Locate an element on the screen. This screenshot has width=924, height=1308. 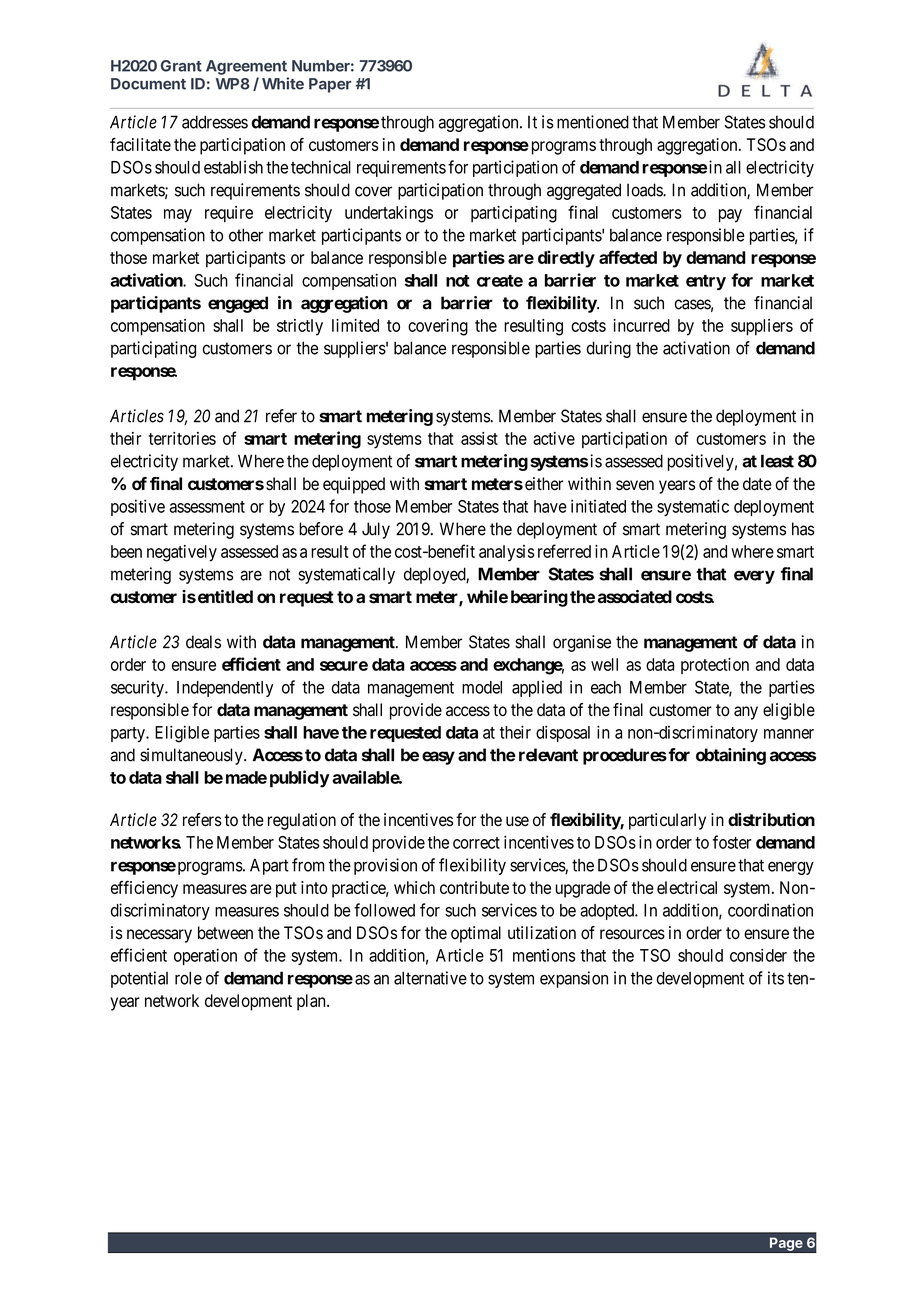
role is located at coordinates (188, 978).
